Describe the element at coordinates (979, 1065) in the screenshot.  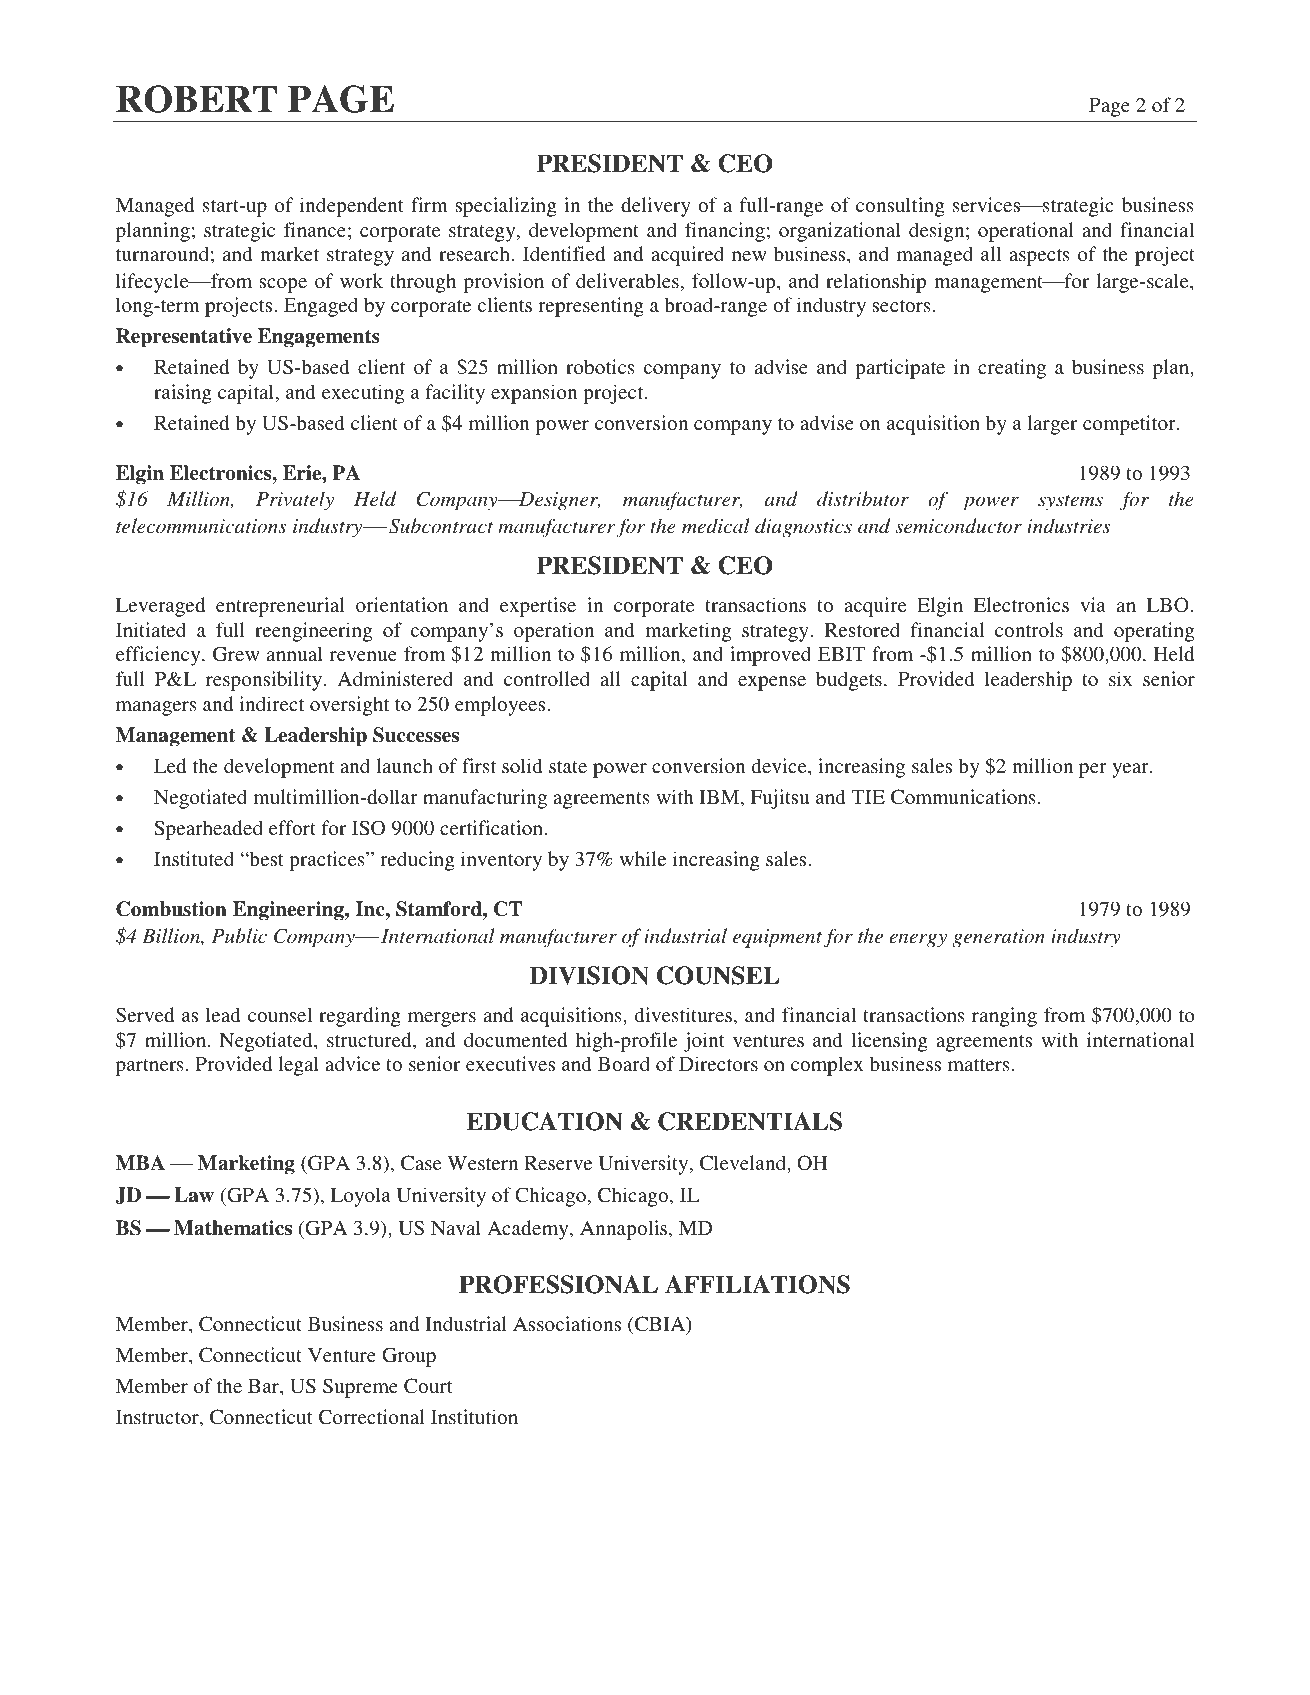
I see `matters` at that location.
